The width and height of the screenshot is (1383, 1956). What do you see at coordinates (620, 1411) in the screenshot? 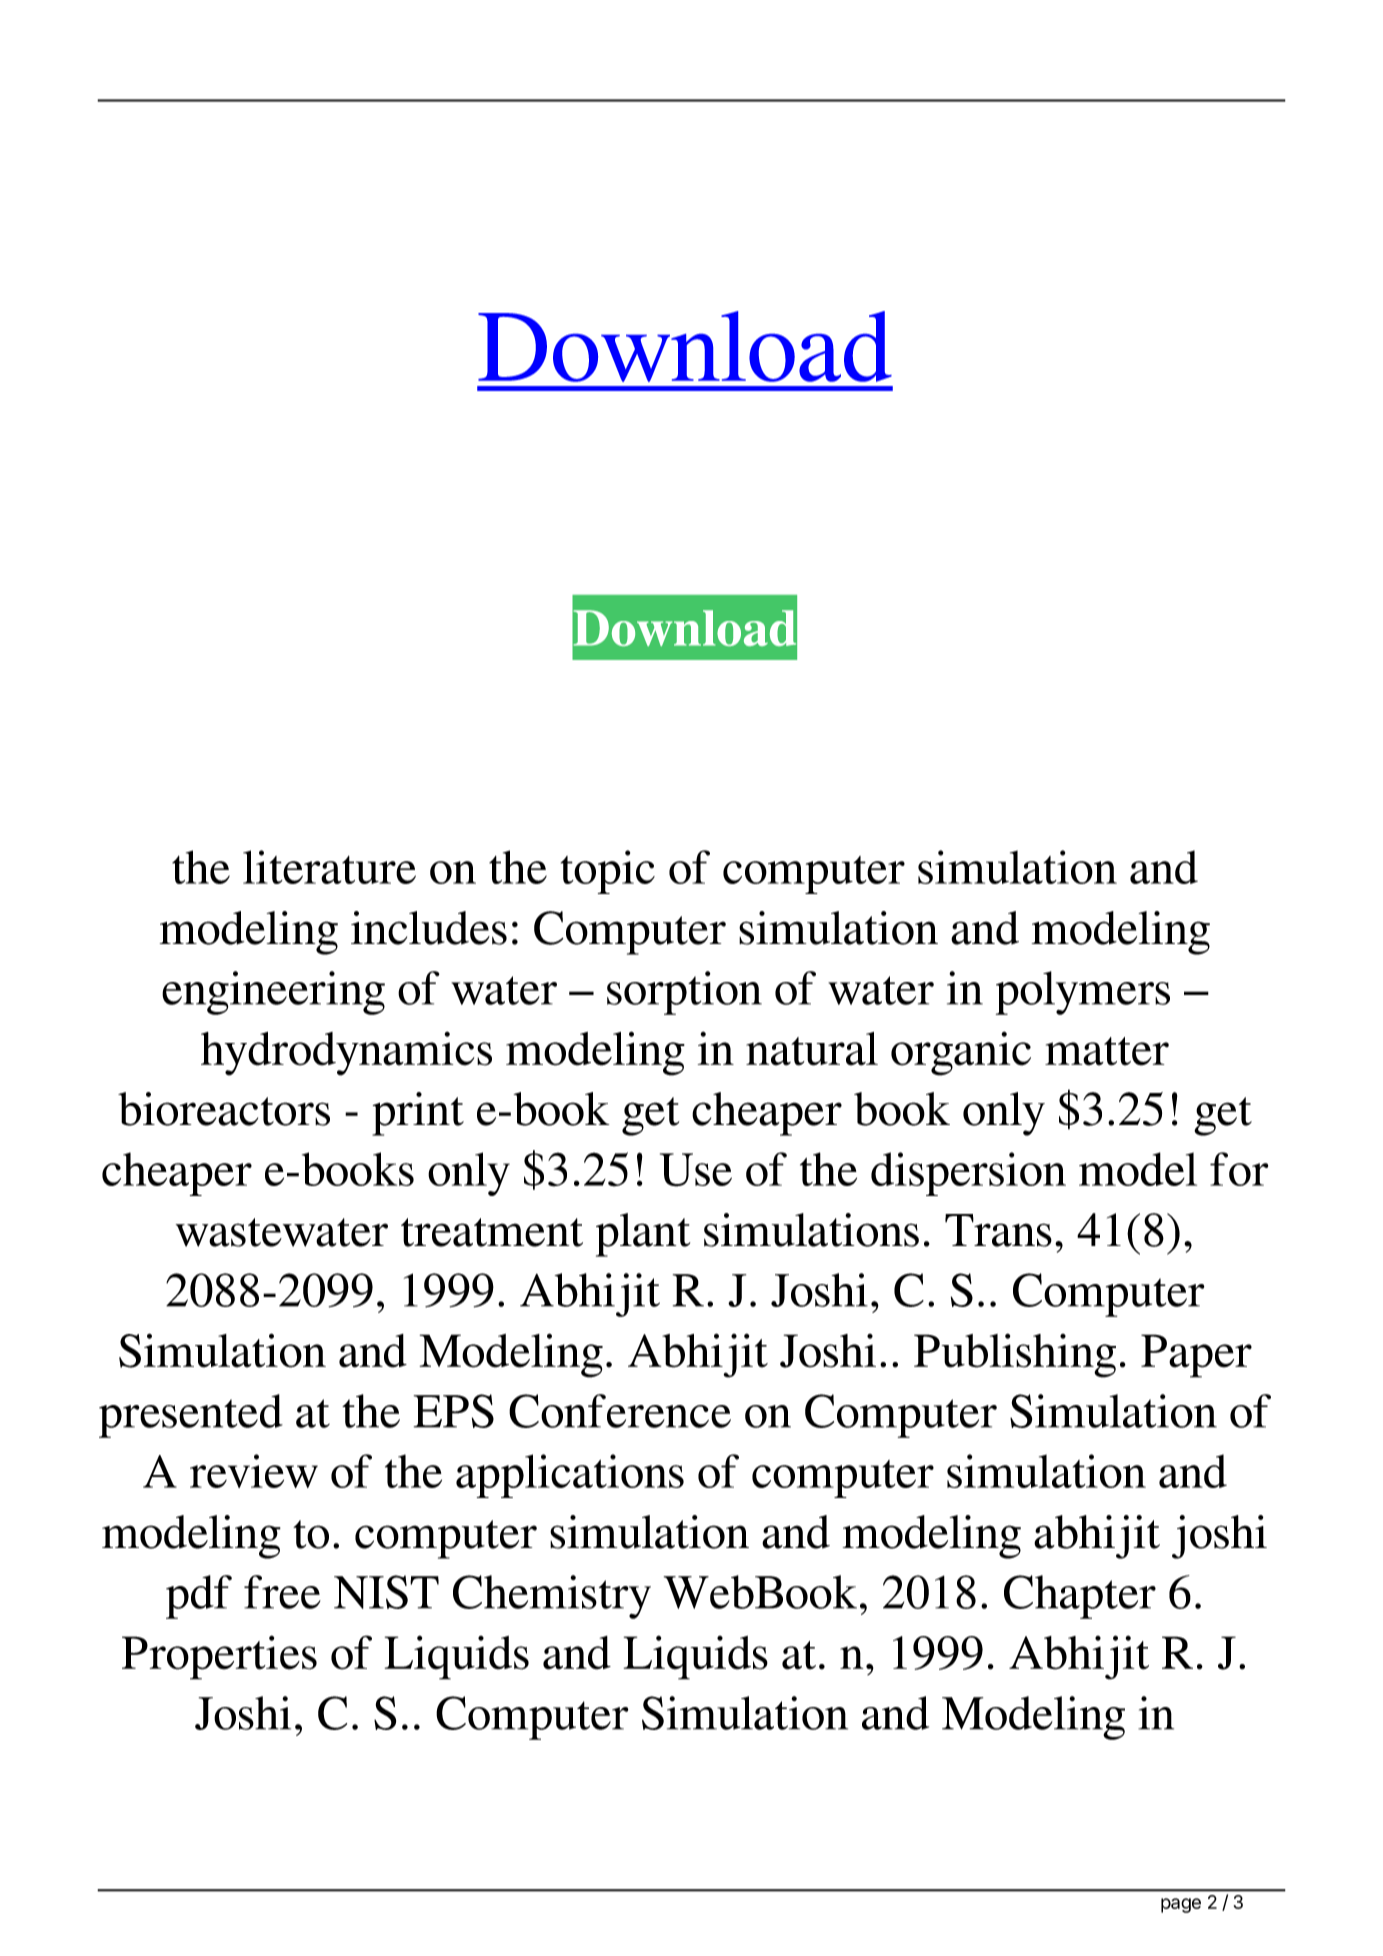
I see `Conference` at bounding box center [620, 1411].
